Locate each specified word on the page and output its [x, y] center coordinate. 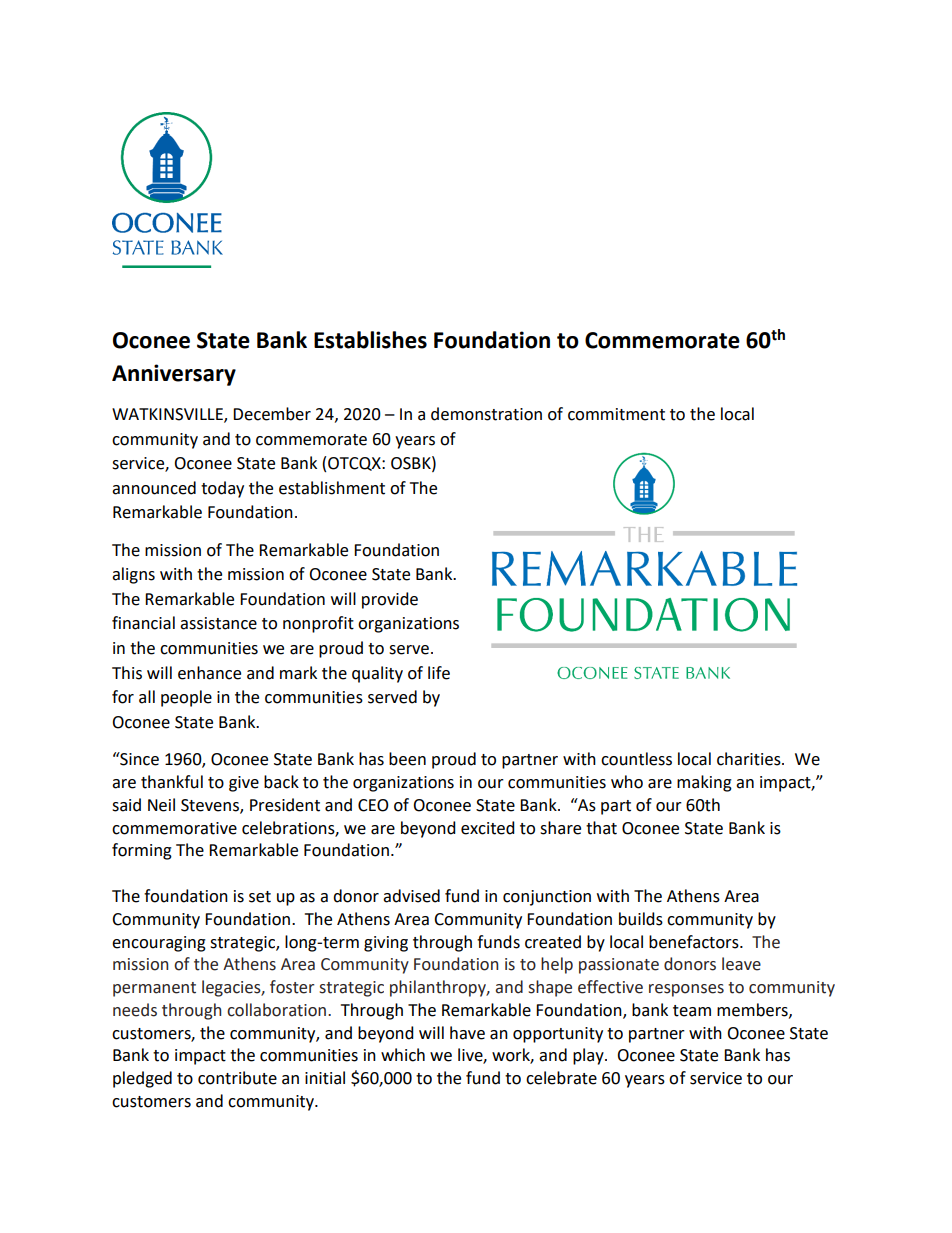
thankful [172, 782]
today [222, 489]
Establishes [370, 340]
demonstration [486, 414]
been [407, 759]
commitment [616, 414]
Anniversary [174, 375]
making [704, 783]
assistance [218, 623]
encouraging [159, 944]
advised [411, 896]
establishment [332, 488]
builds [641, 919]
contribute [237, 1078]
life [439, 673]
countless [636, 759]
